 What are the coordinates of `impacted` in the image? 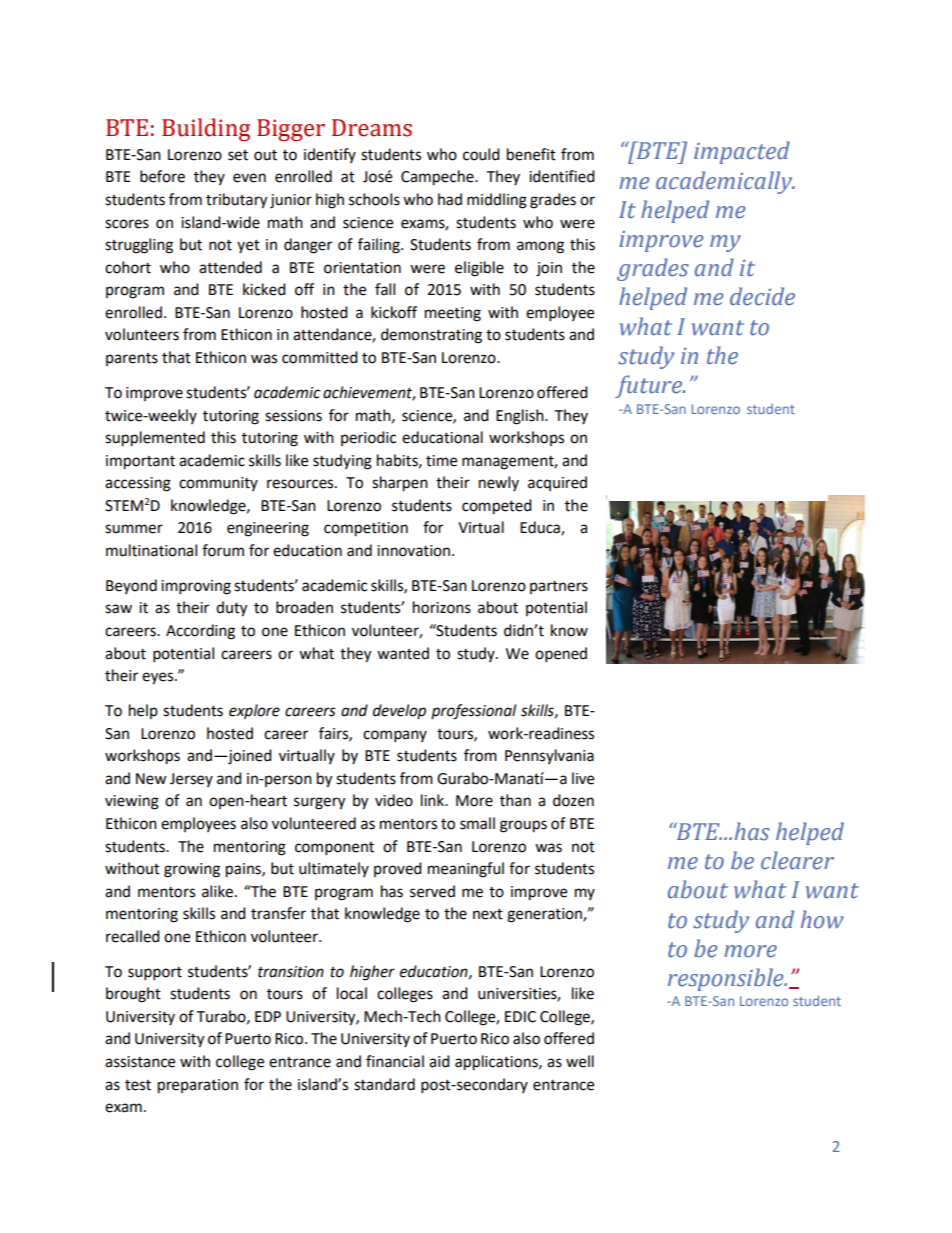 It's located at (742, 152).
